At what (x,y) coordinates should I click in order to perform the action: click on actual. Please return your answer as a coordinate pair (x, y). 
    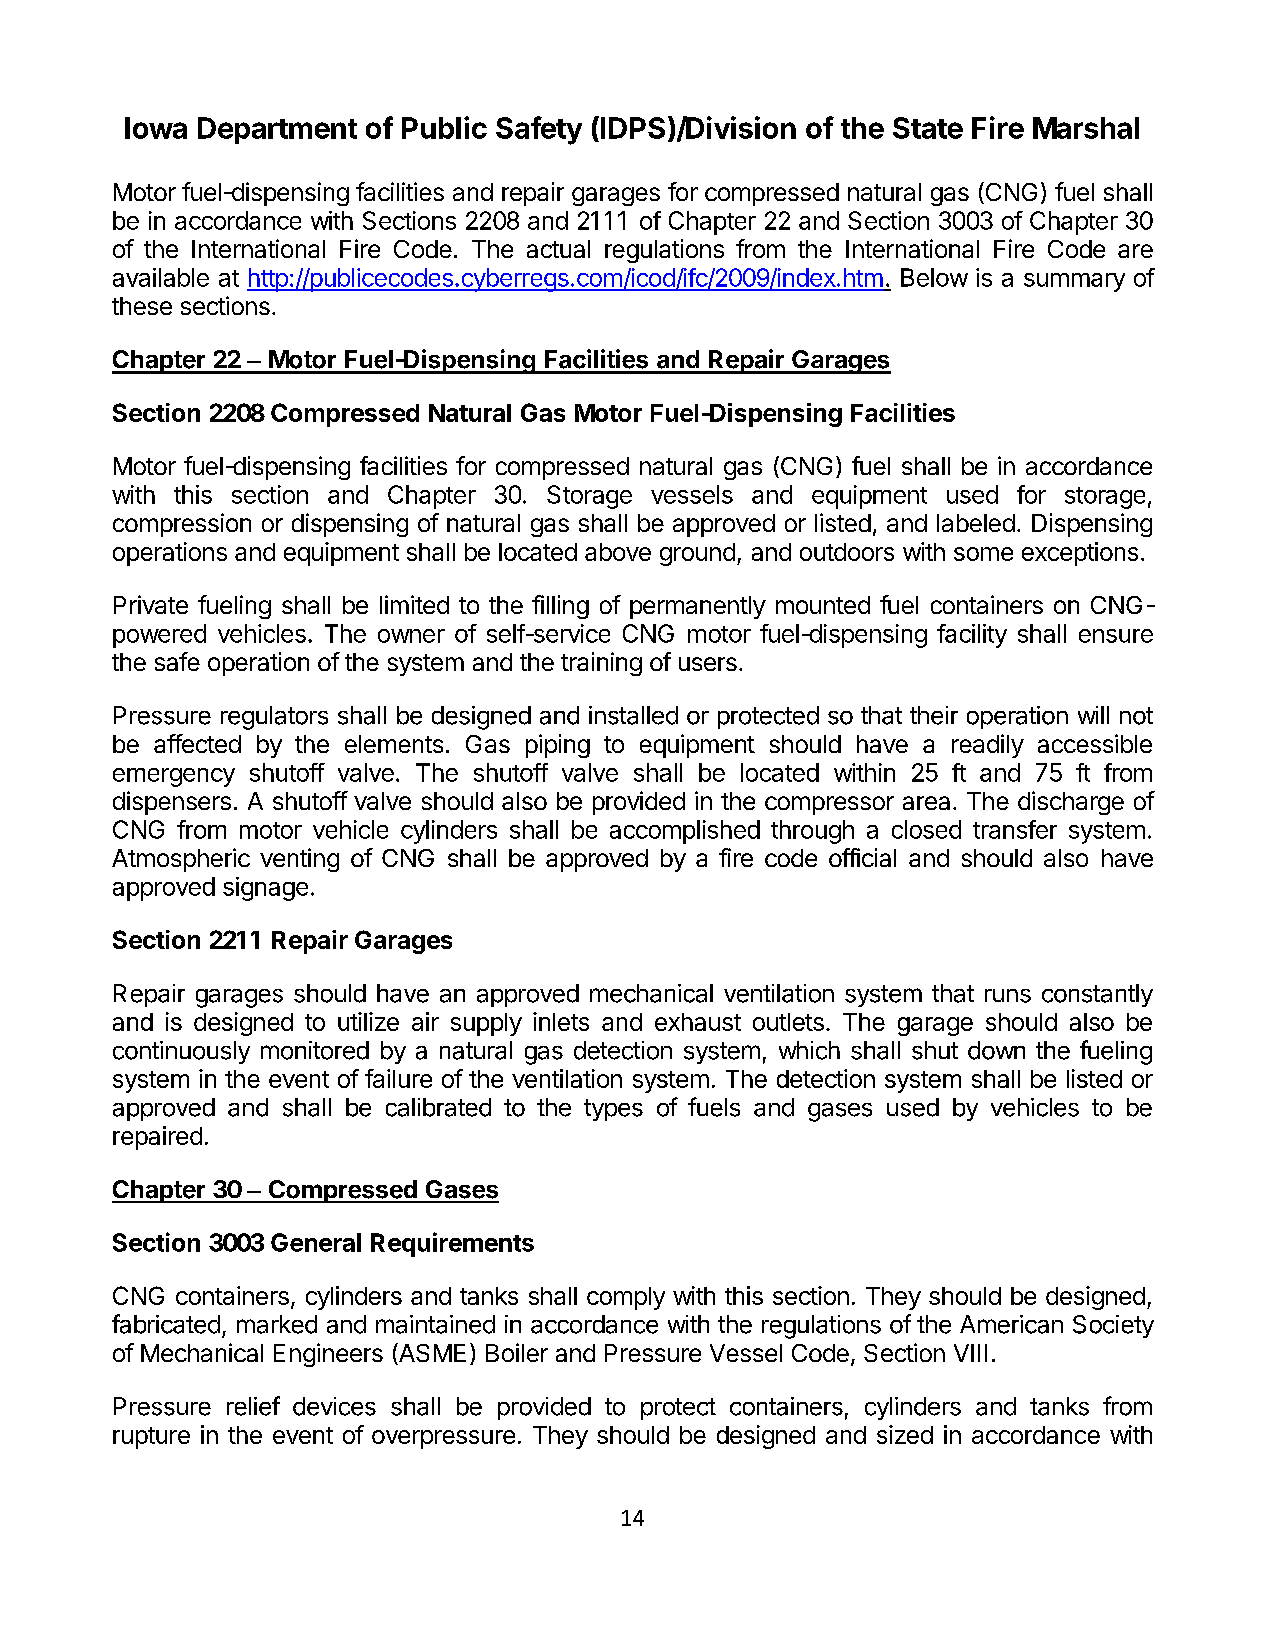
    Looking at the image, I should click on (558, 249).
